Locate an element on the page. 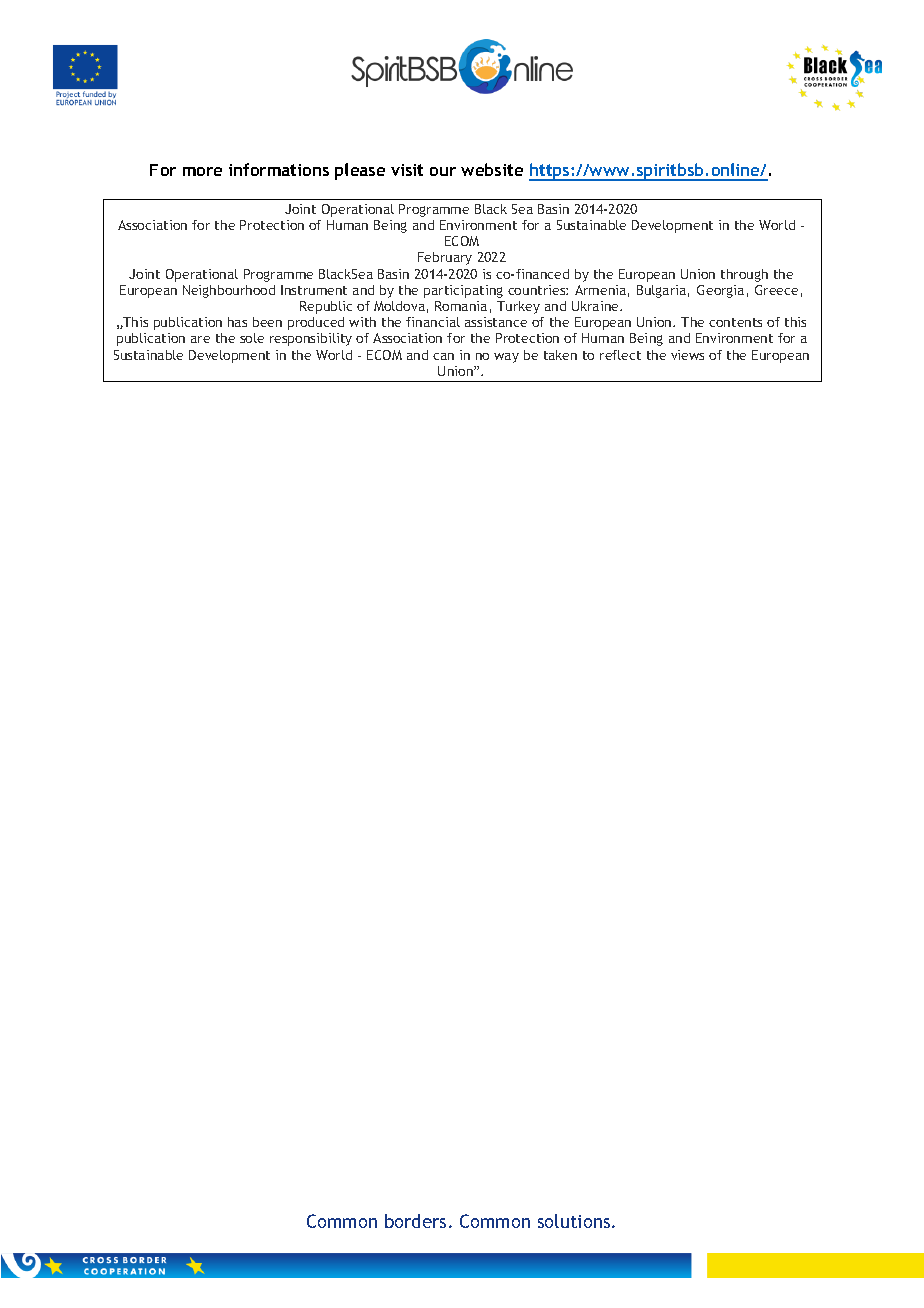 The image size is (924, 1308). borders is located at coordinates (415, 1221).
